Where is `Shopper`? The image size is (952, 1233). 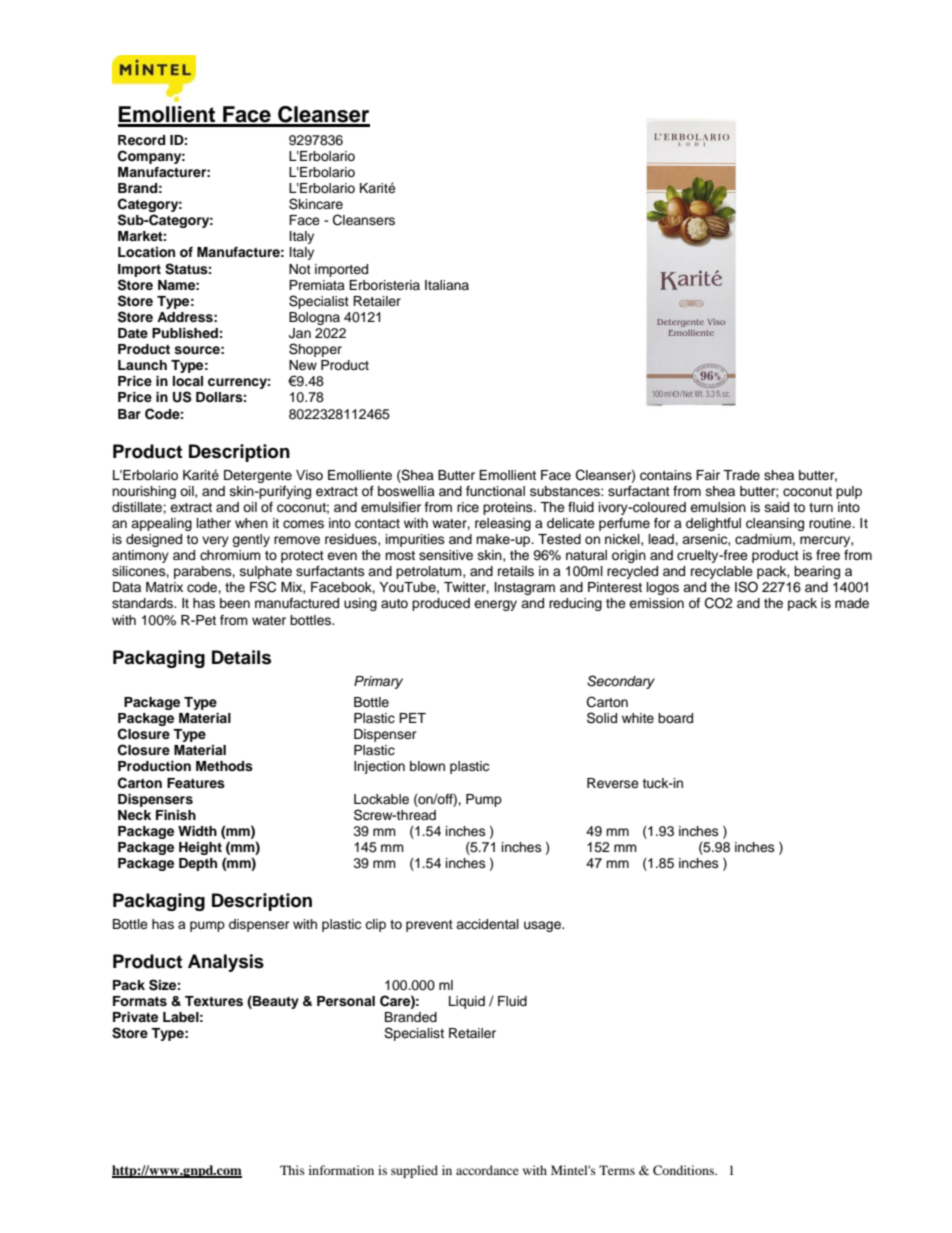 Shopper is located at coordinates (315, 350).
